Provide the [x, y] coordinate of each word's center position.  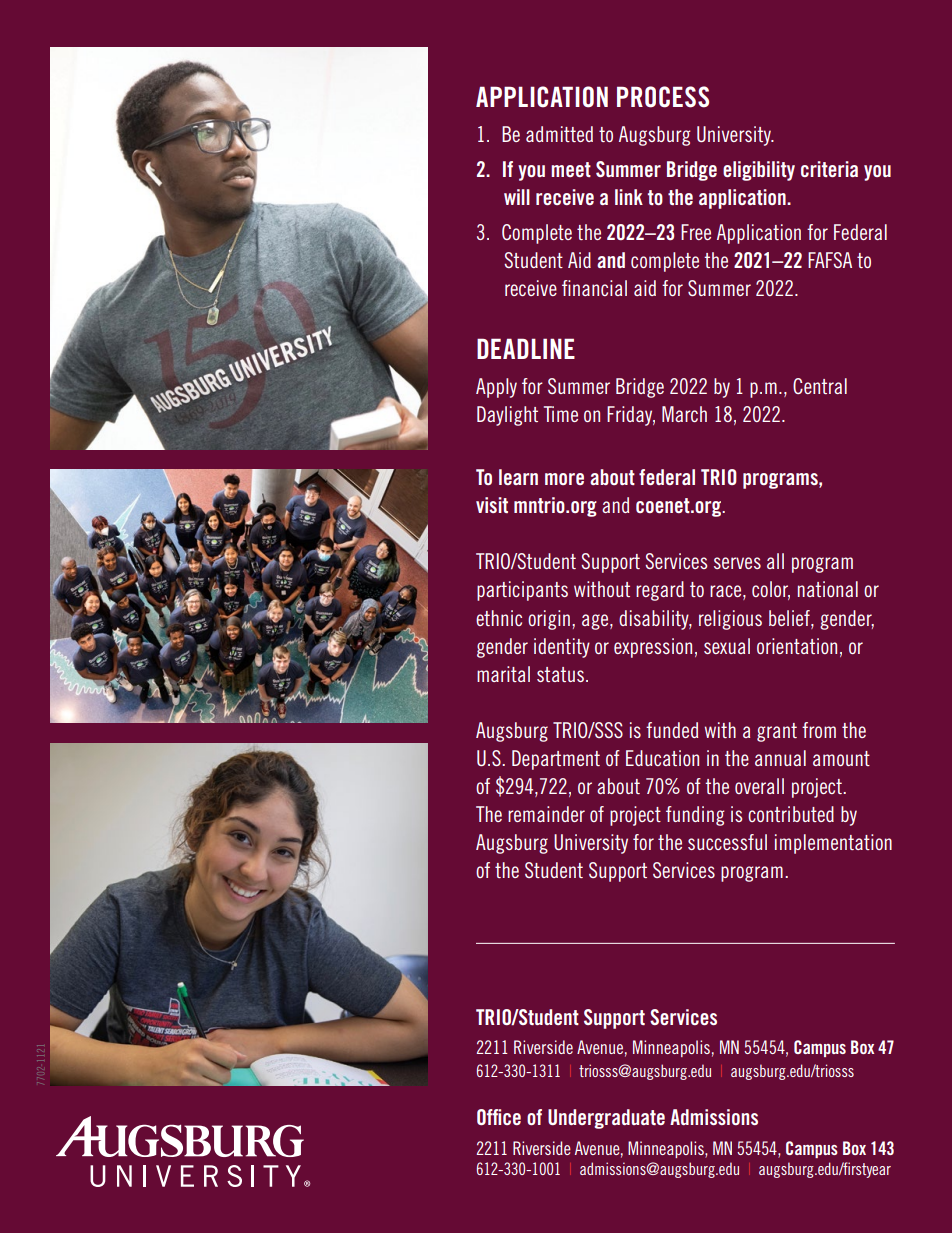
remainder [546, 814]
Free [696, 232]
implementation [833, 844]
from [819, 730]
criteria [829, 169]
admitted [559, 134]
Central [820, 386]
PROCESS [663, 97]
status [560, 674]
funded [672, 730]
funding [695, 816]
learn [518, 477]
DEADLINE [526, 348]
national [828, 589]
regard [660, 591]
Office [499, 1117]
